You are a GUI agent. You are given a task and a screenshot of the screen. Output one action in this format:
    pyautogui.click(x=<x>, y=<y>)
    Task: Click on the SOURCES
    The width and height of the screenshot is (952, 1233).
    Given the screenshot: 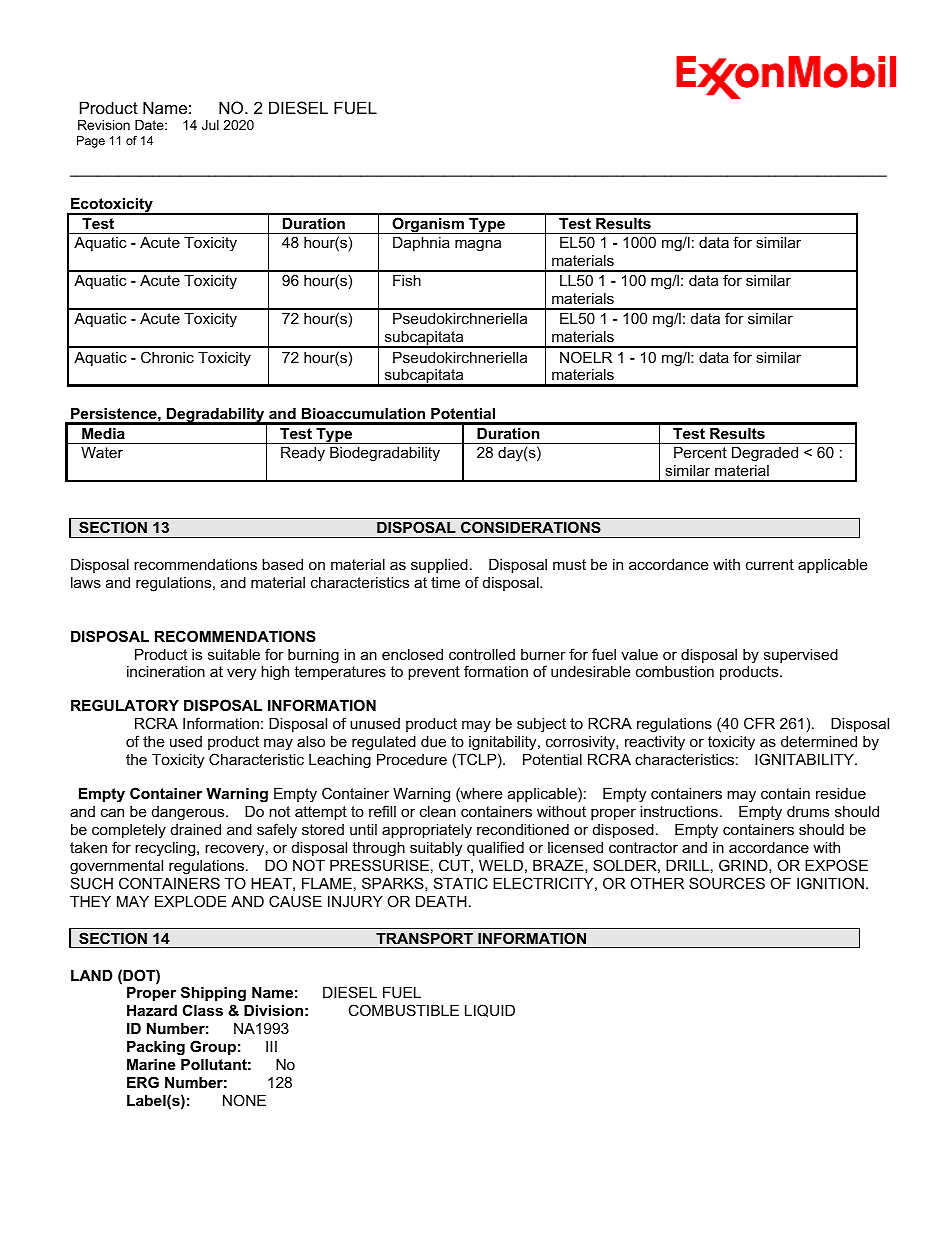 What is the action you would take?
    pyautogui.click(x=727, y=883)
